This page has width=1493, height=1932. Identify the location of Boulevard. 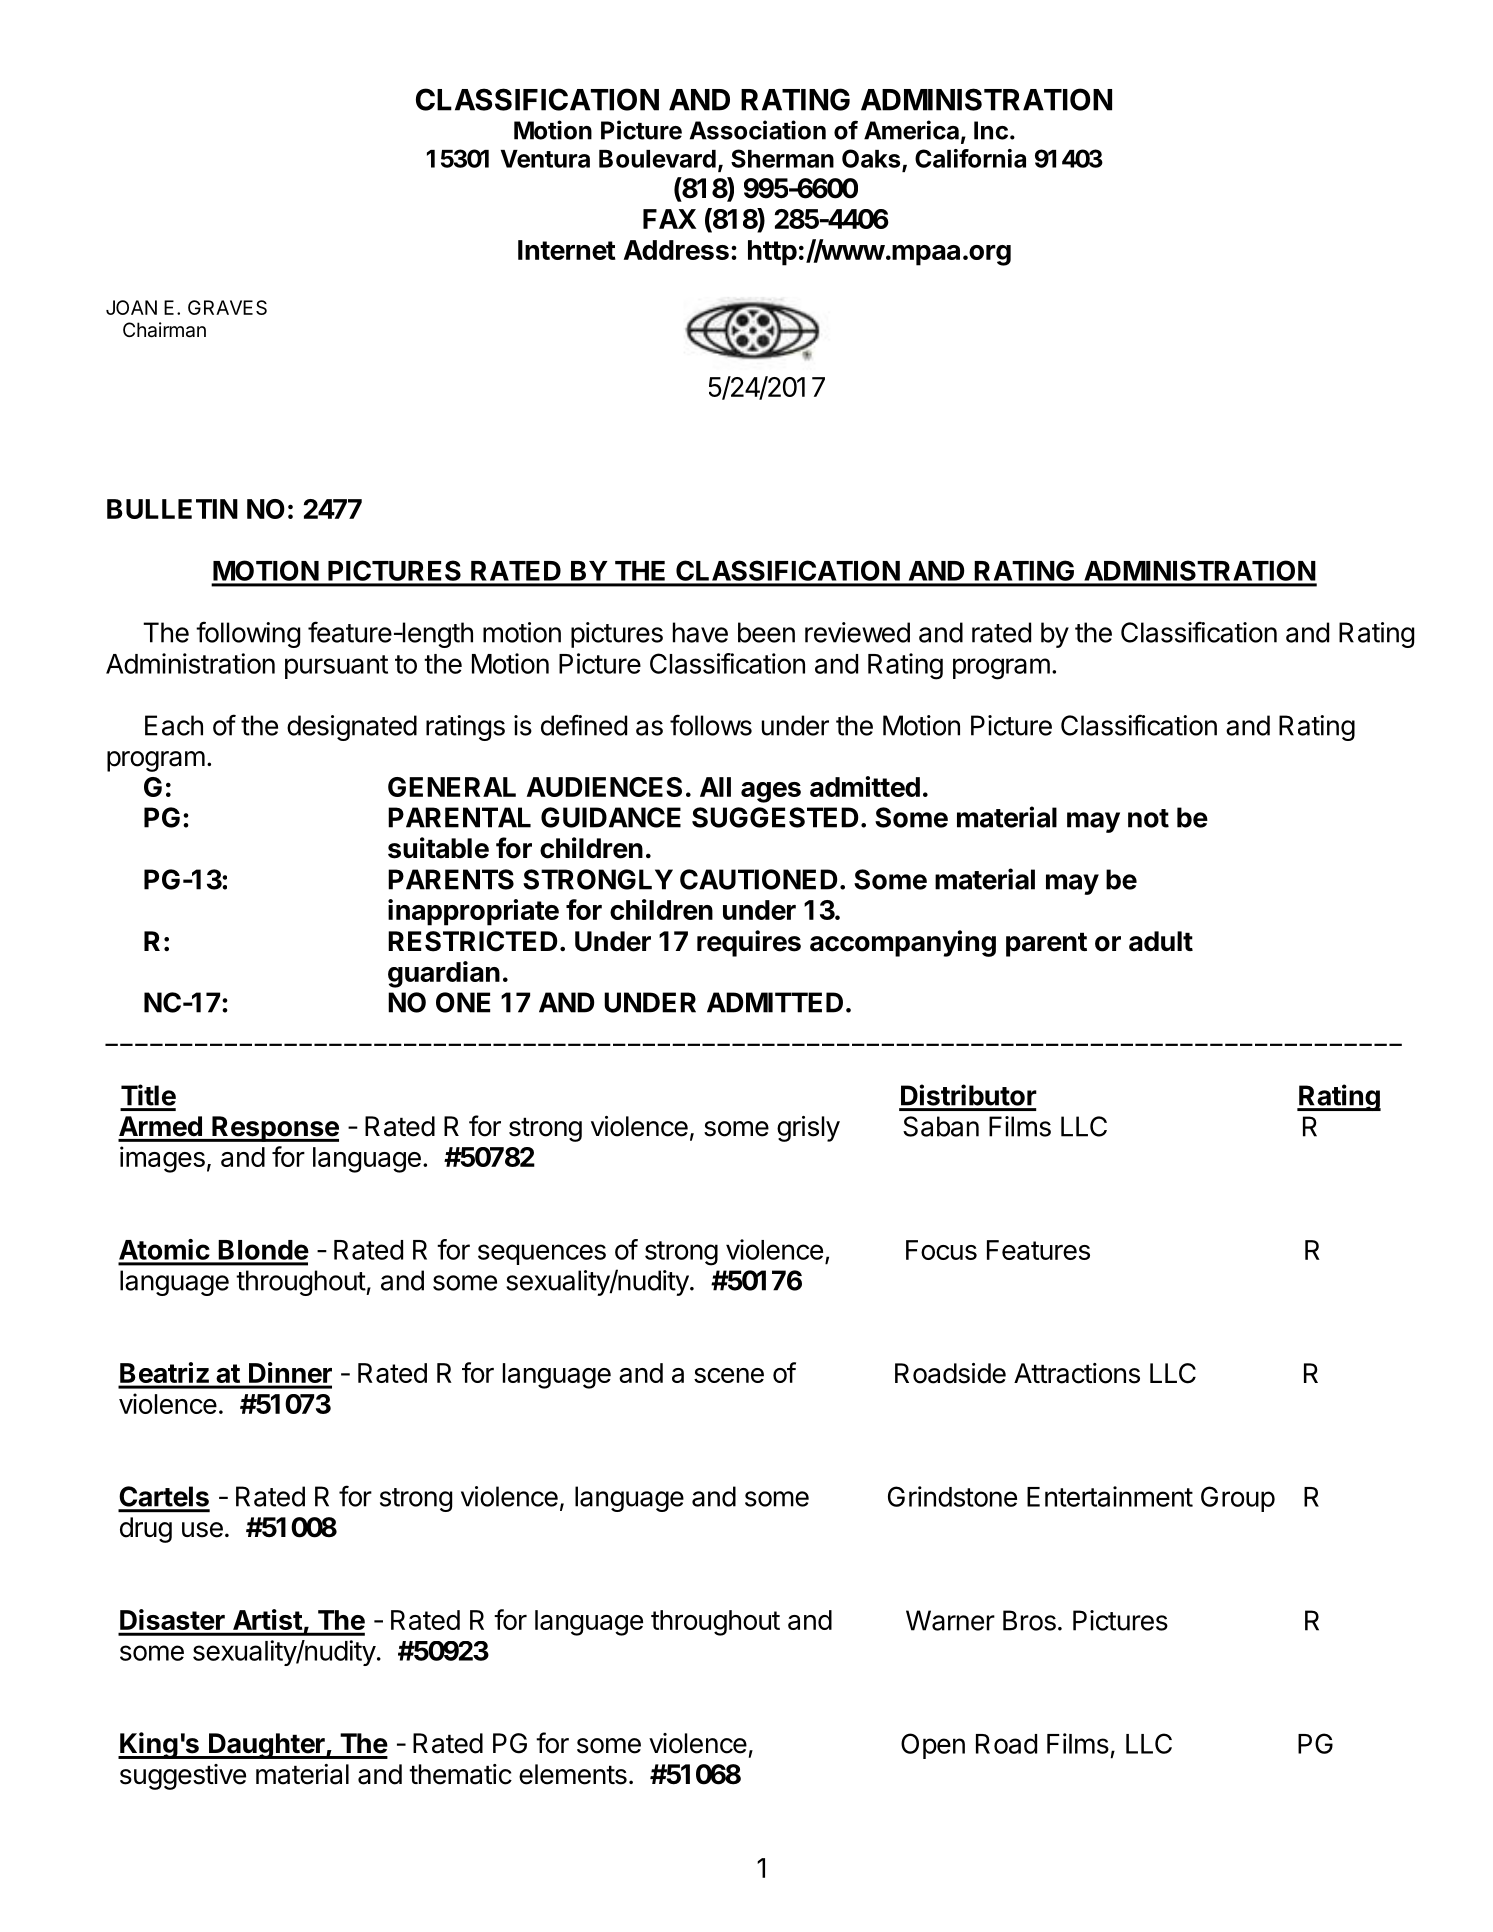
(657, 159).
